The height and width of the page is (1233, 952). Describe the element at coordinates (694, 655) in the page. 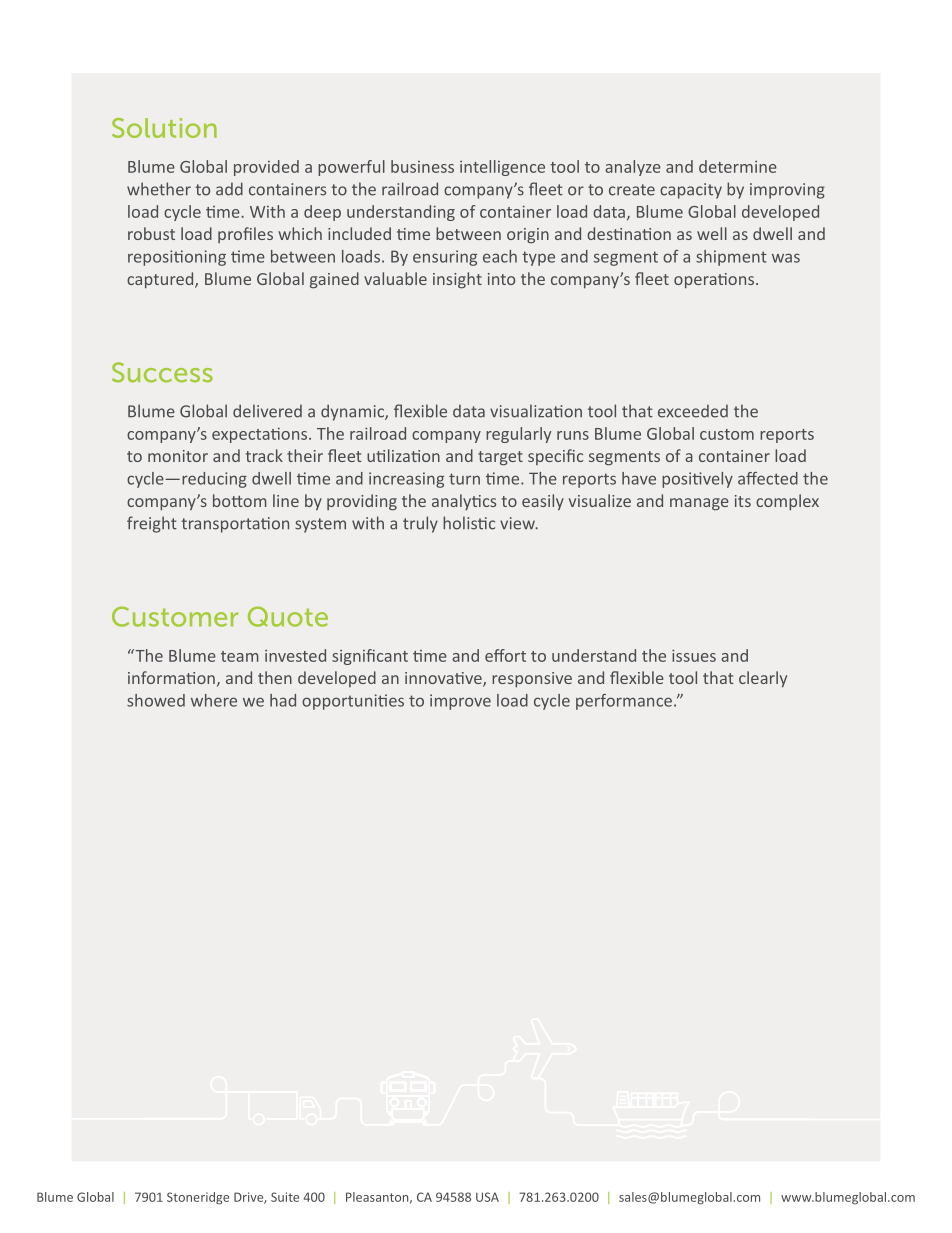

I see `issues` at that location.
